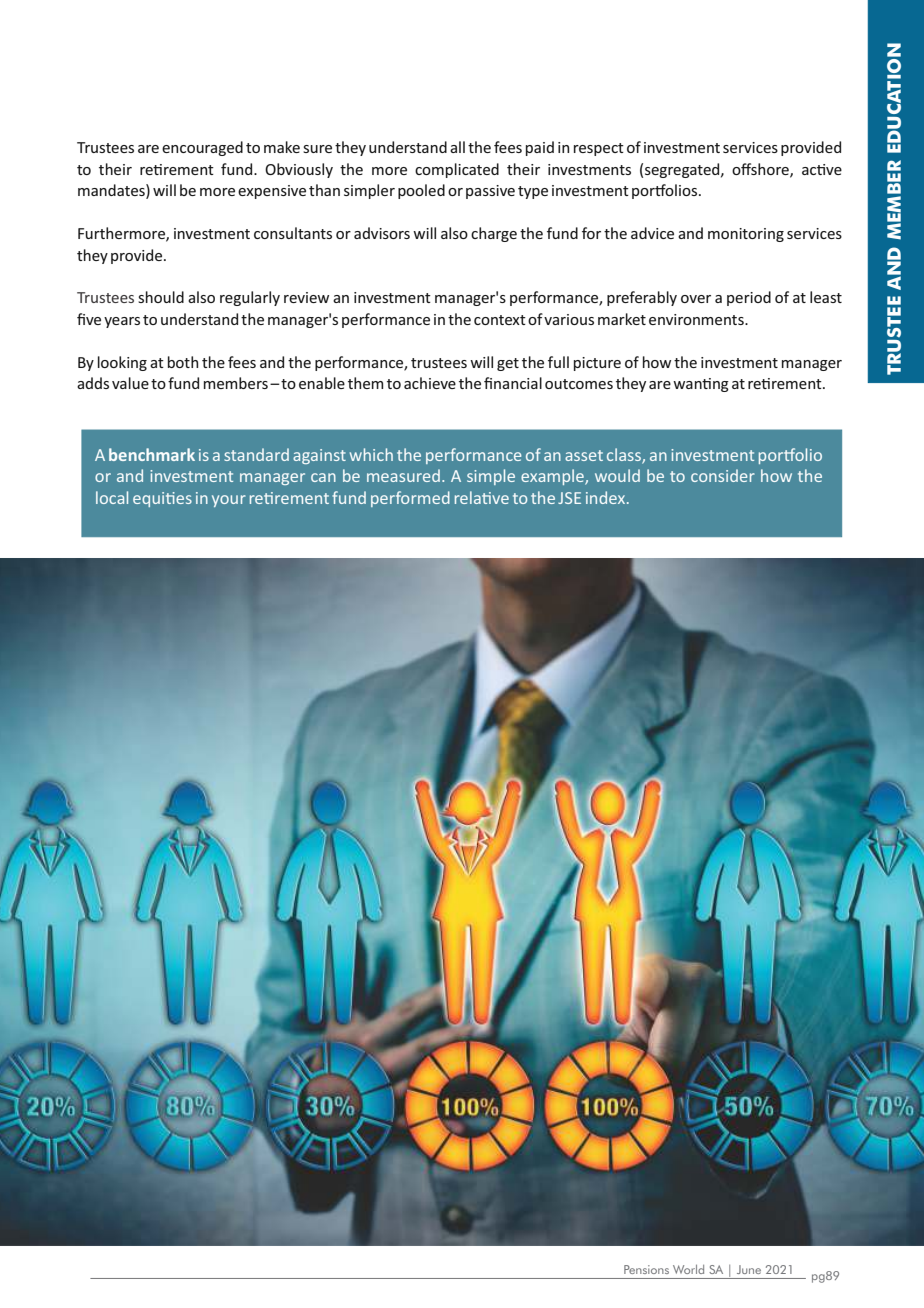  What do you see at coordinates (688, 1269) in the screenshot?
I see `World` at bounding box center [688, 1269].
